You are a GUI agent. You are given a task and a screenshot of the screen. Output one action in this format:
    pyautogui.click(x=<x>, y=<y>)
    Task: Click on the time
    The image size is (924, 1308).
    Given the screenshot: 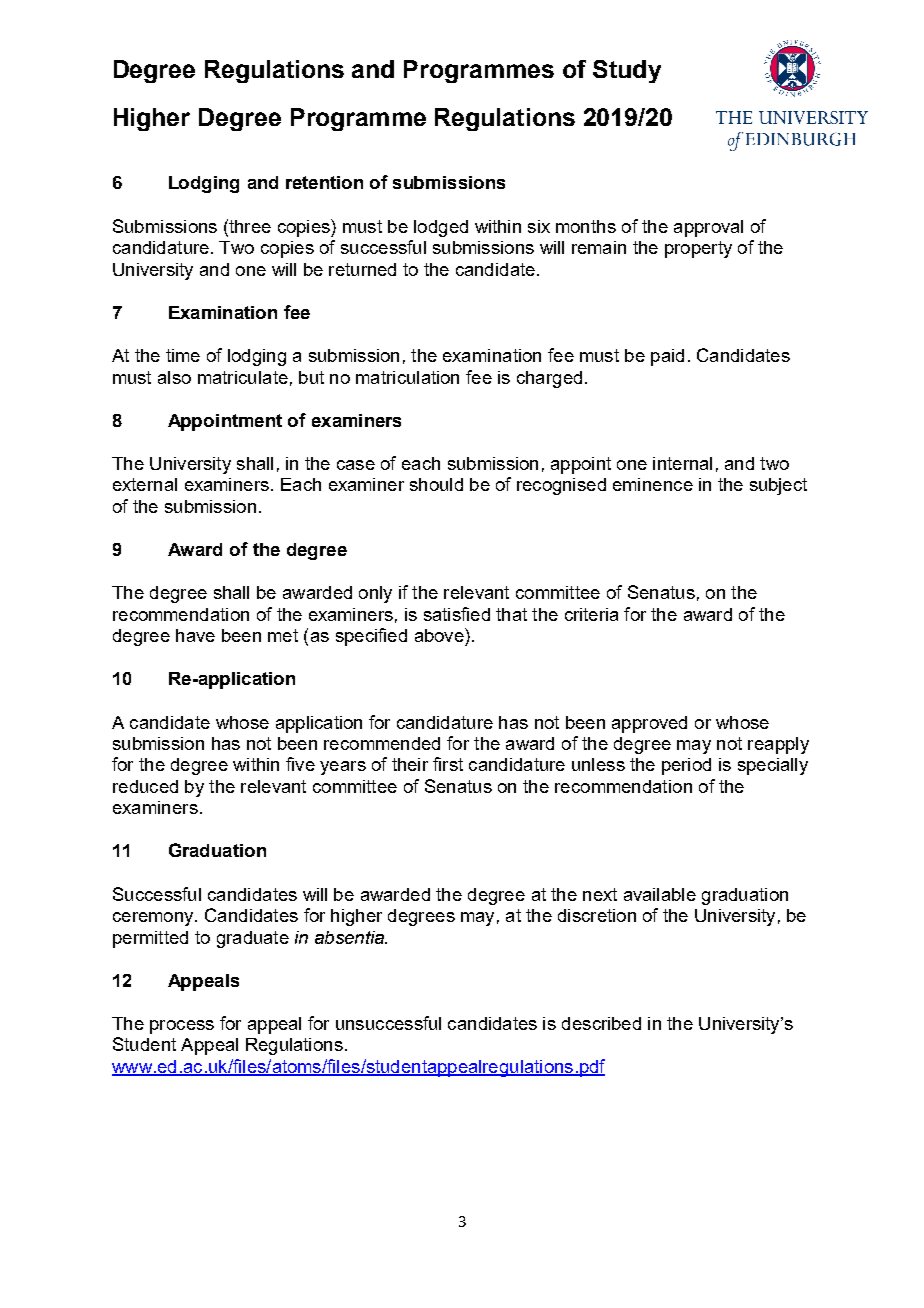 What is the action you would take?
    pyautogui.click(x=183, y=355)
